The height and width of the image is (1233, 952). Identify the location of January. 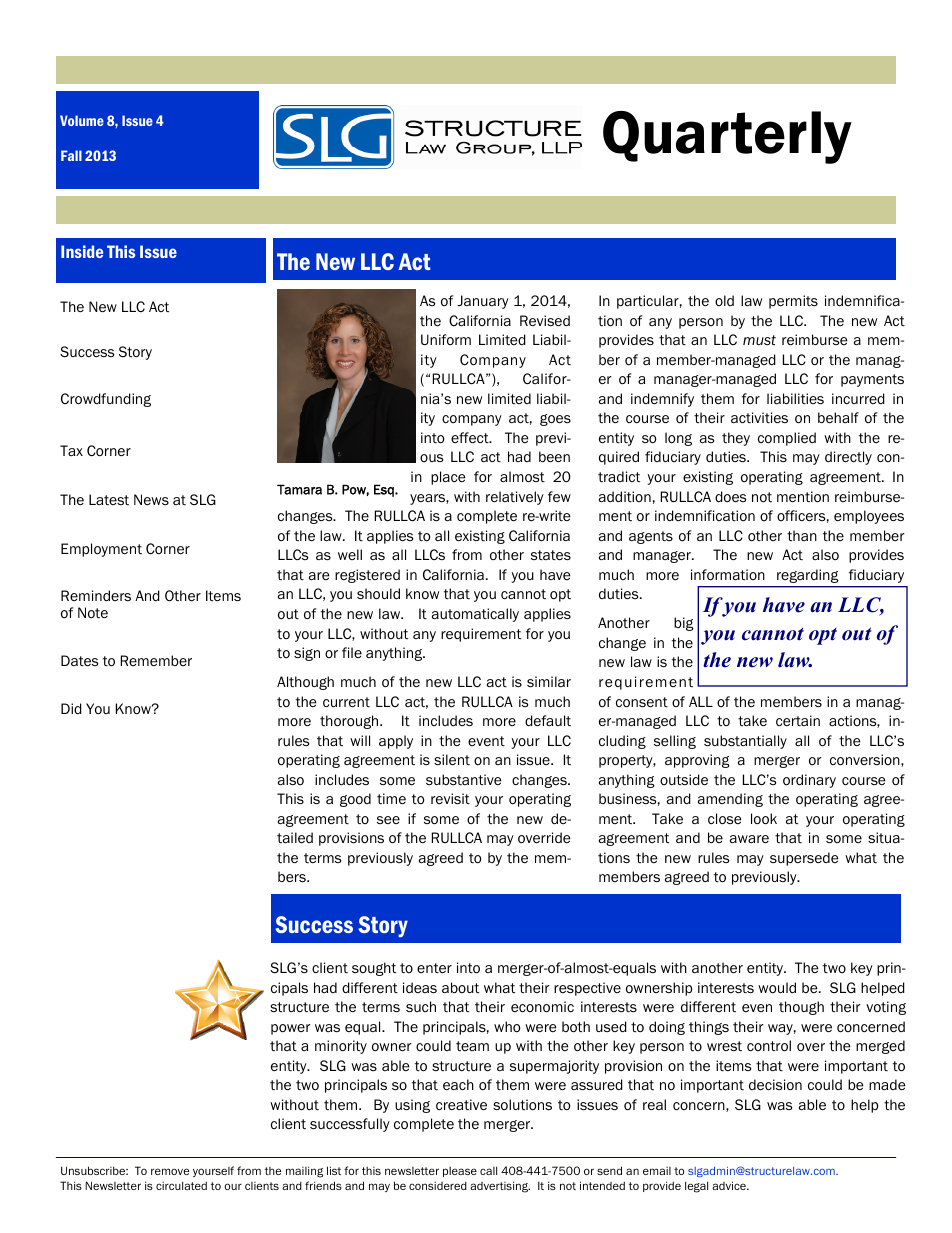
(483, 302).
